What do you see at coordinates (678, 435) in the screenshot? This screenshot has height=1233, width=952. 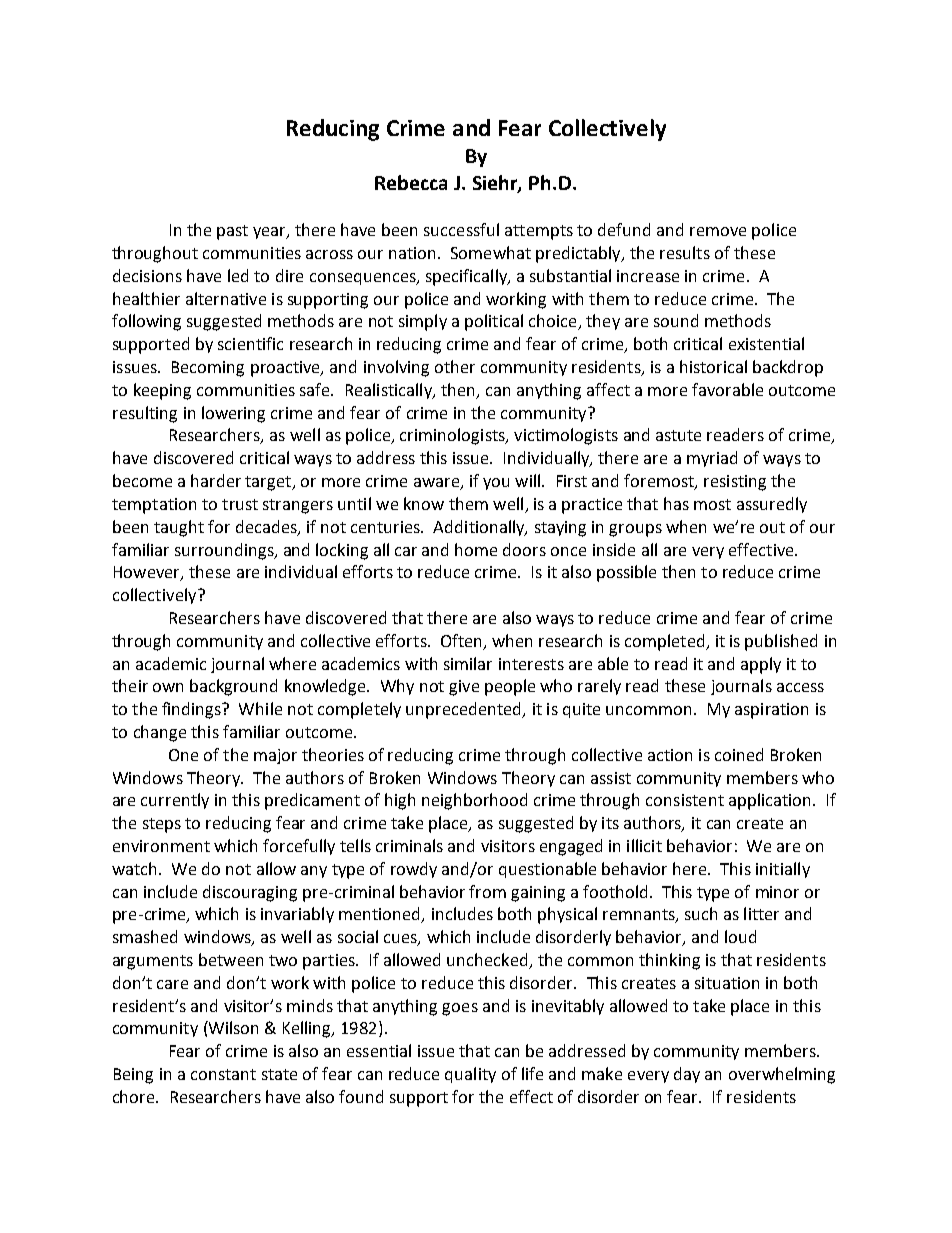 I see `astute` at bounding box center [678, 435].
